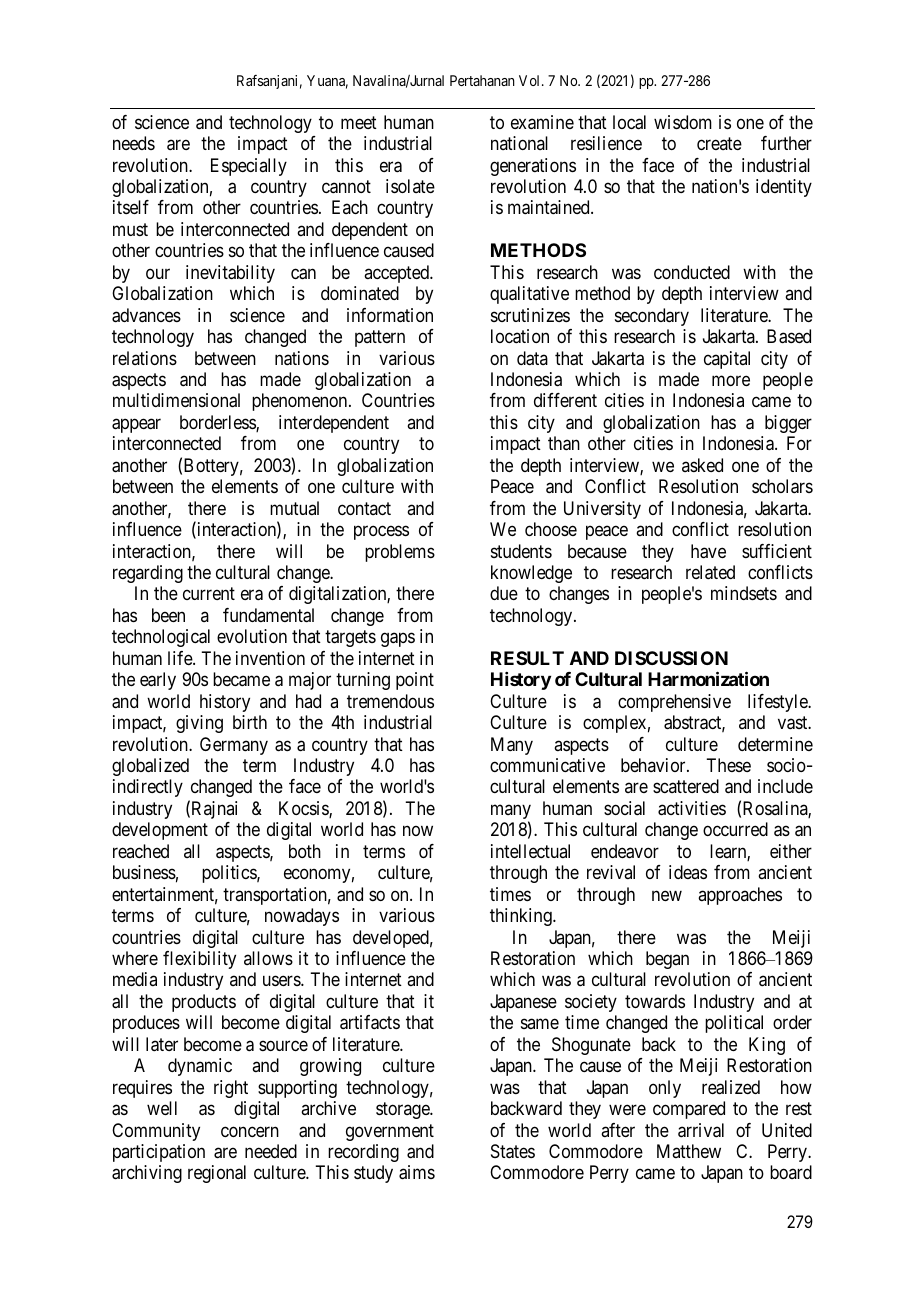 The width and height of the page is (924, 1308). I want to click on more, so click(731, 380).
